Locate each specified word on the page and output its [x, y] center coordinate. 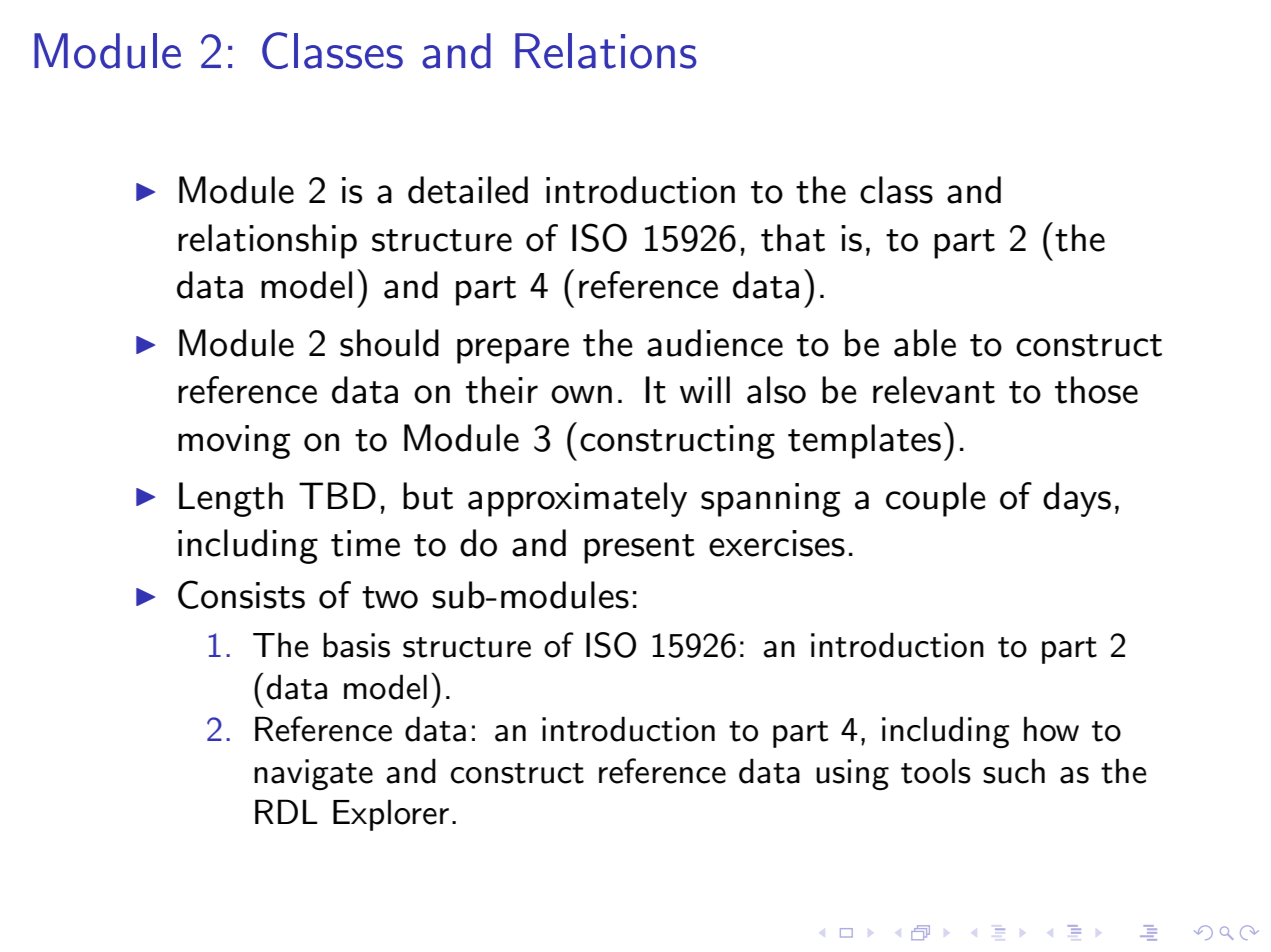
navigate [313, 774]
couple [936, 499]
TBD [337, 495]
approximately [577, 499]
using [852, 775]
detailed [468, 190]
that [793, 238]
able [925, 343]
